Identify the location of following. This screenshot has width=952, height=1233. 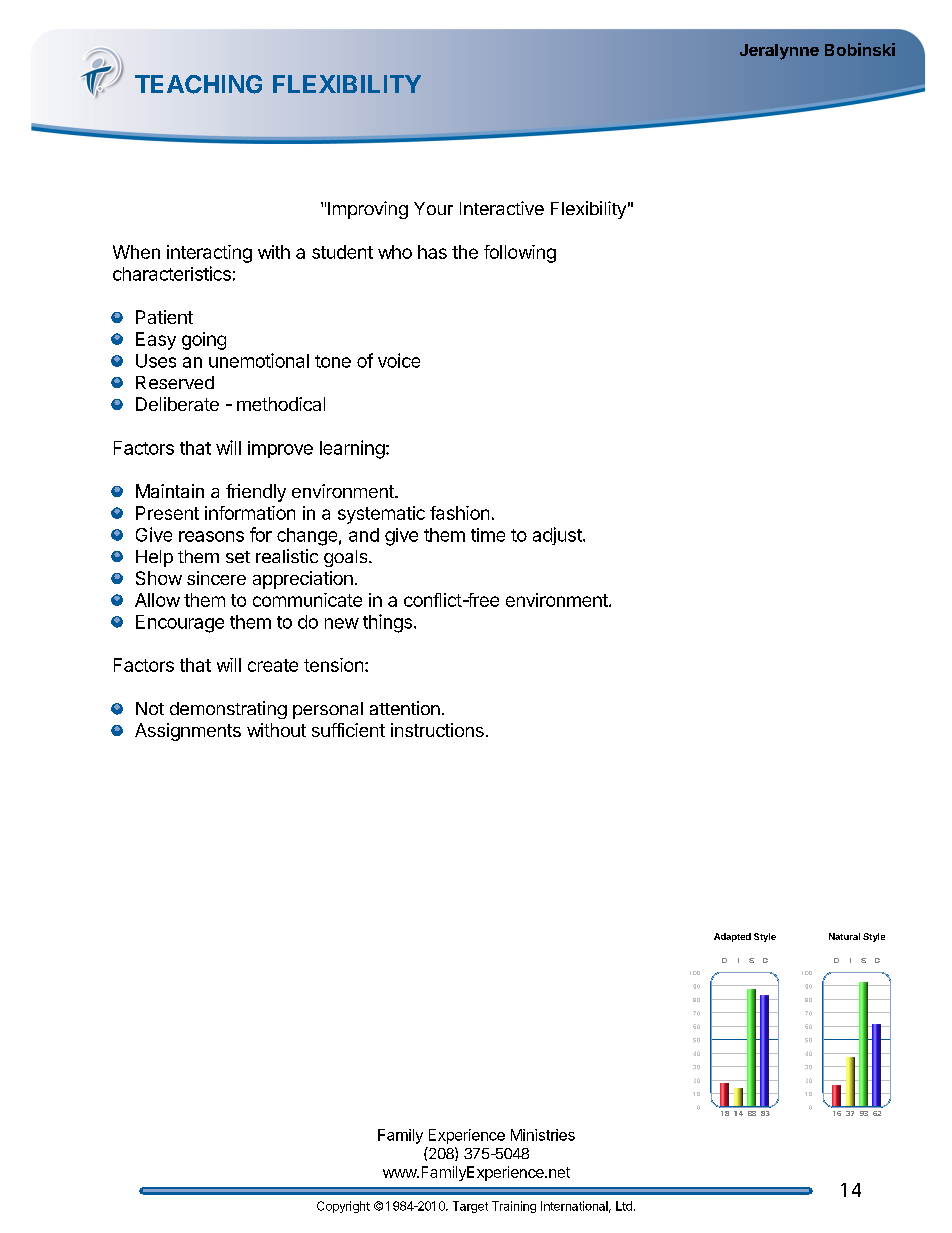
(520, 254).
